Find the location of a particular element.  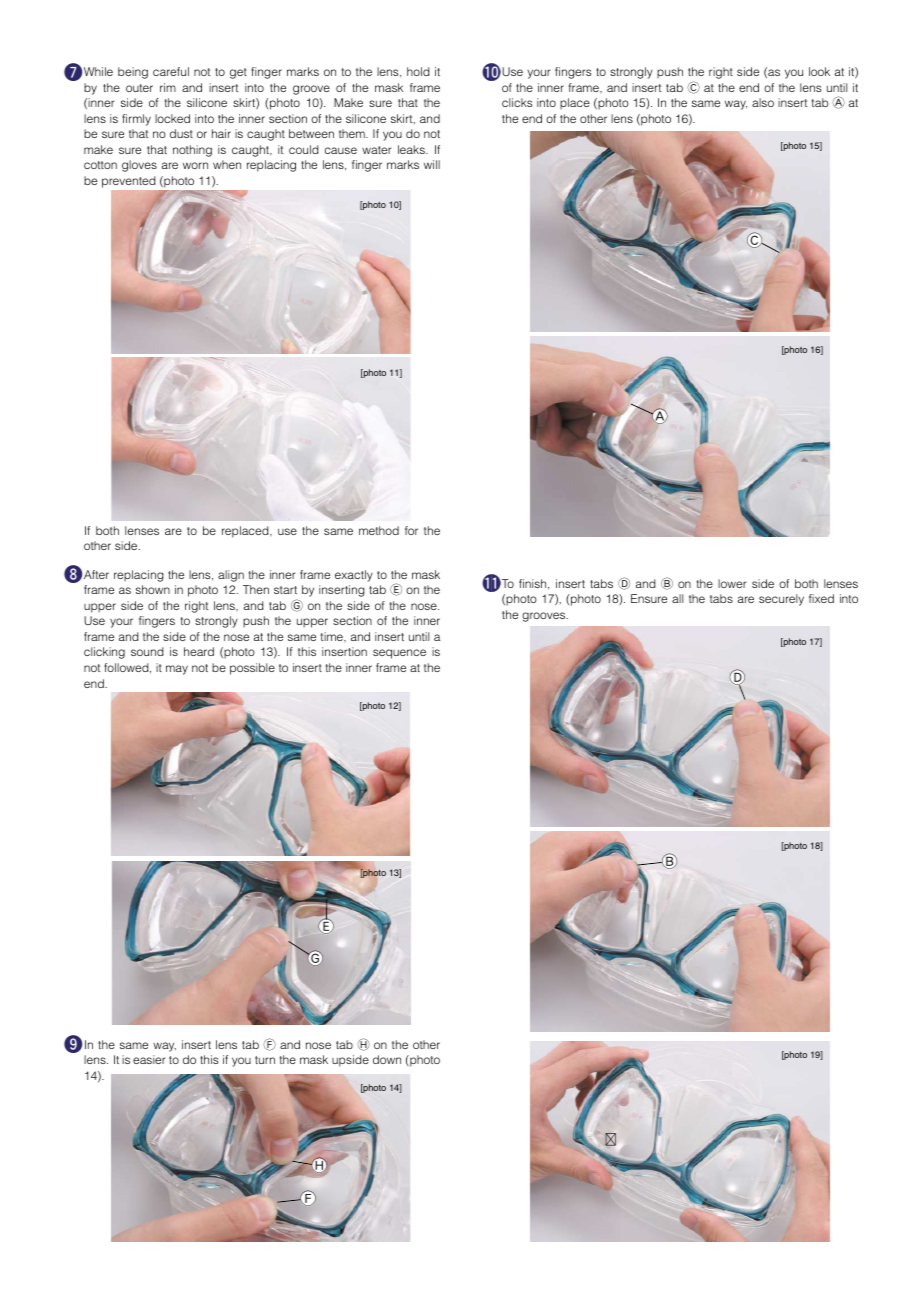

securely is located at coordinates (781, 600).
